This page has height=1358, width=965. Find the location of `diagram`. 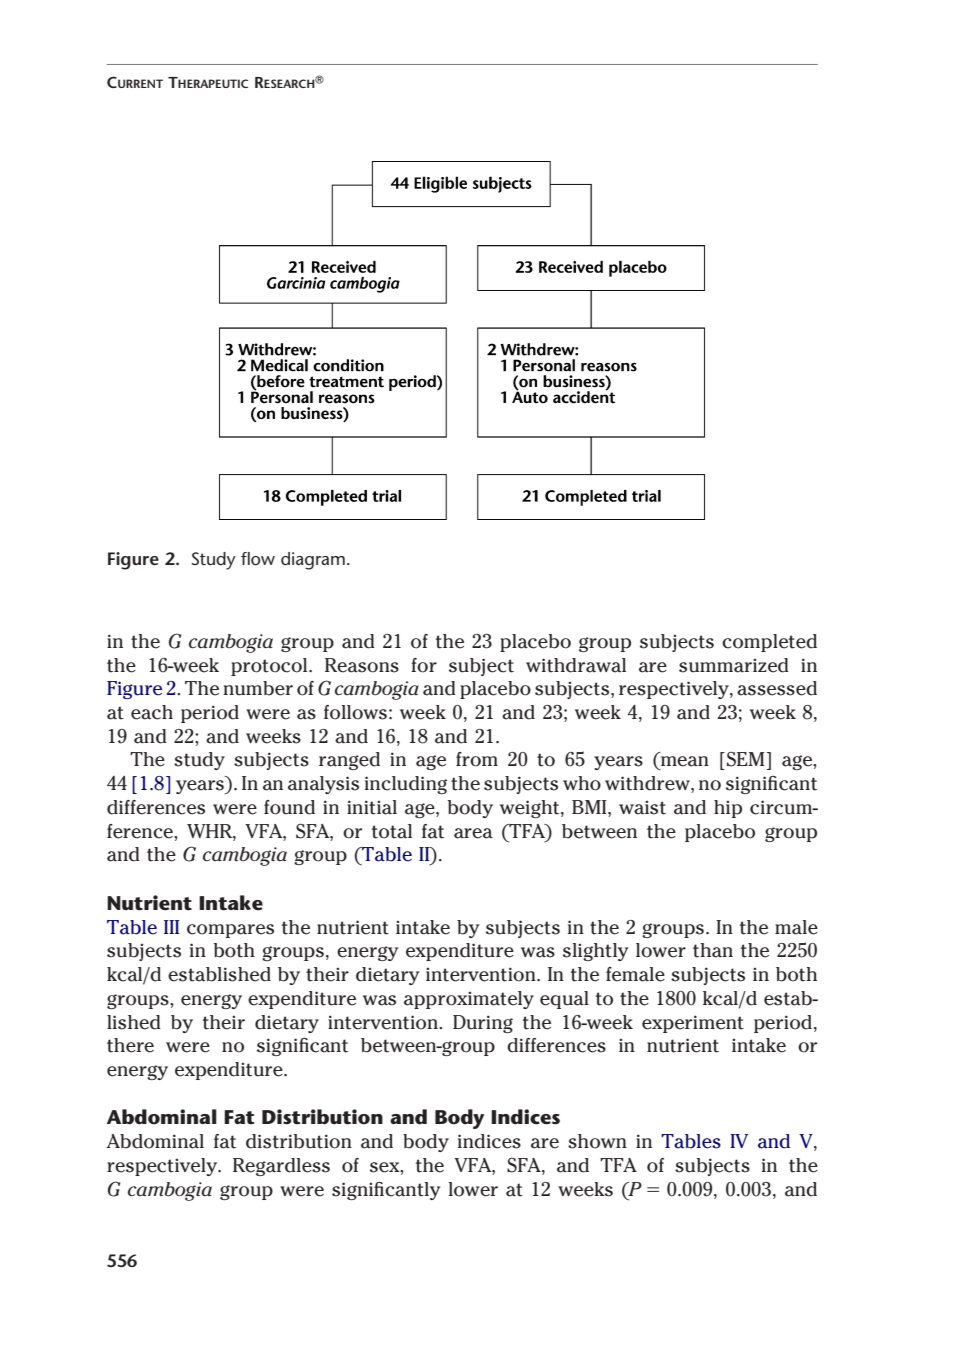

diagram is located at coordinates (313, 561).
